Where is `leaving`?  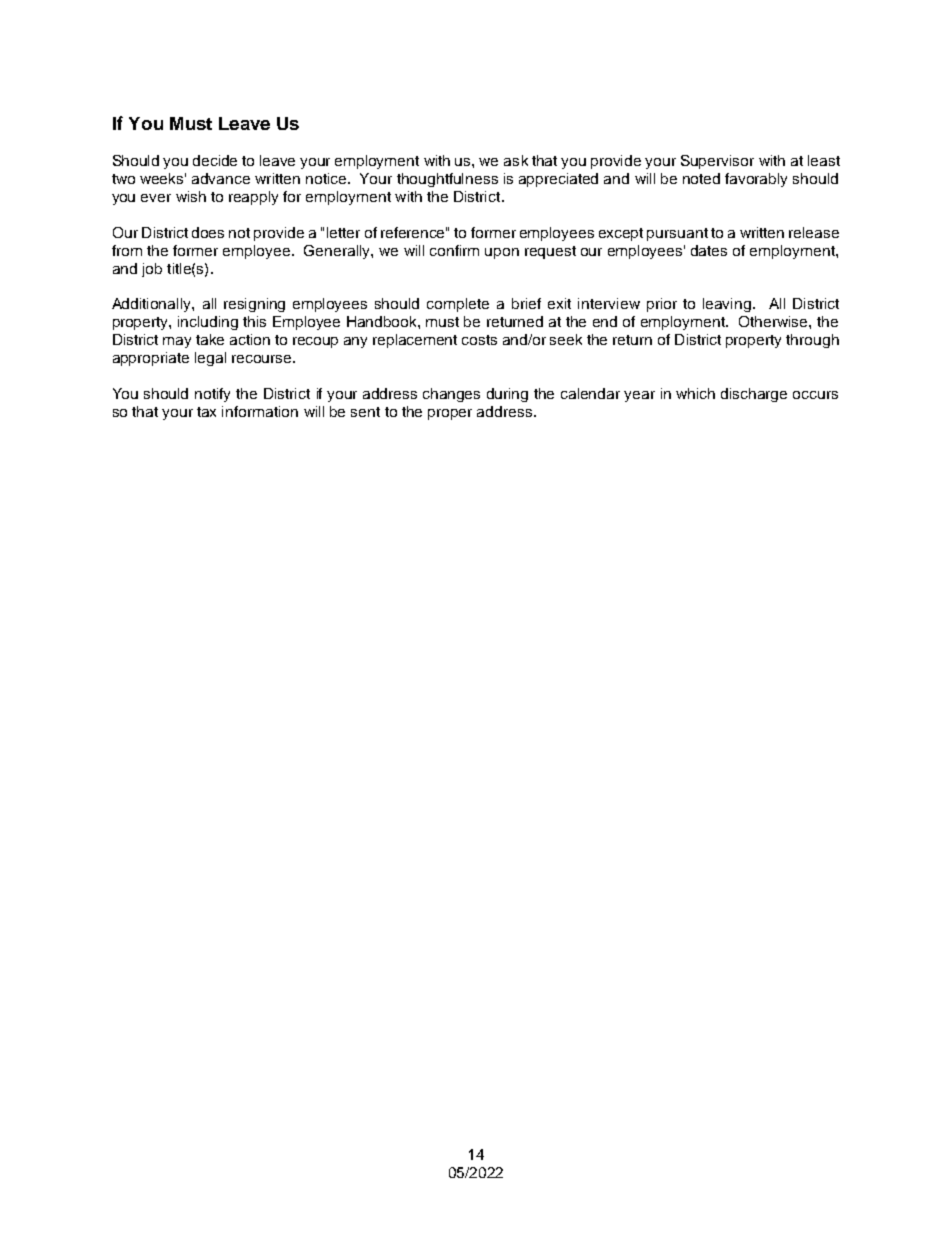 leaving is located at coordinates (727, 305).
